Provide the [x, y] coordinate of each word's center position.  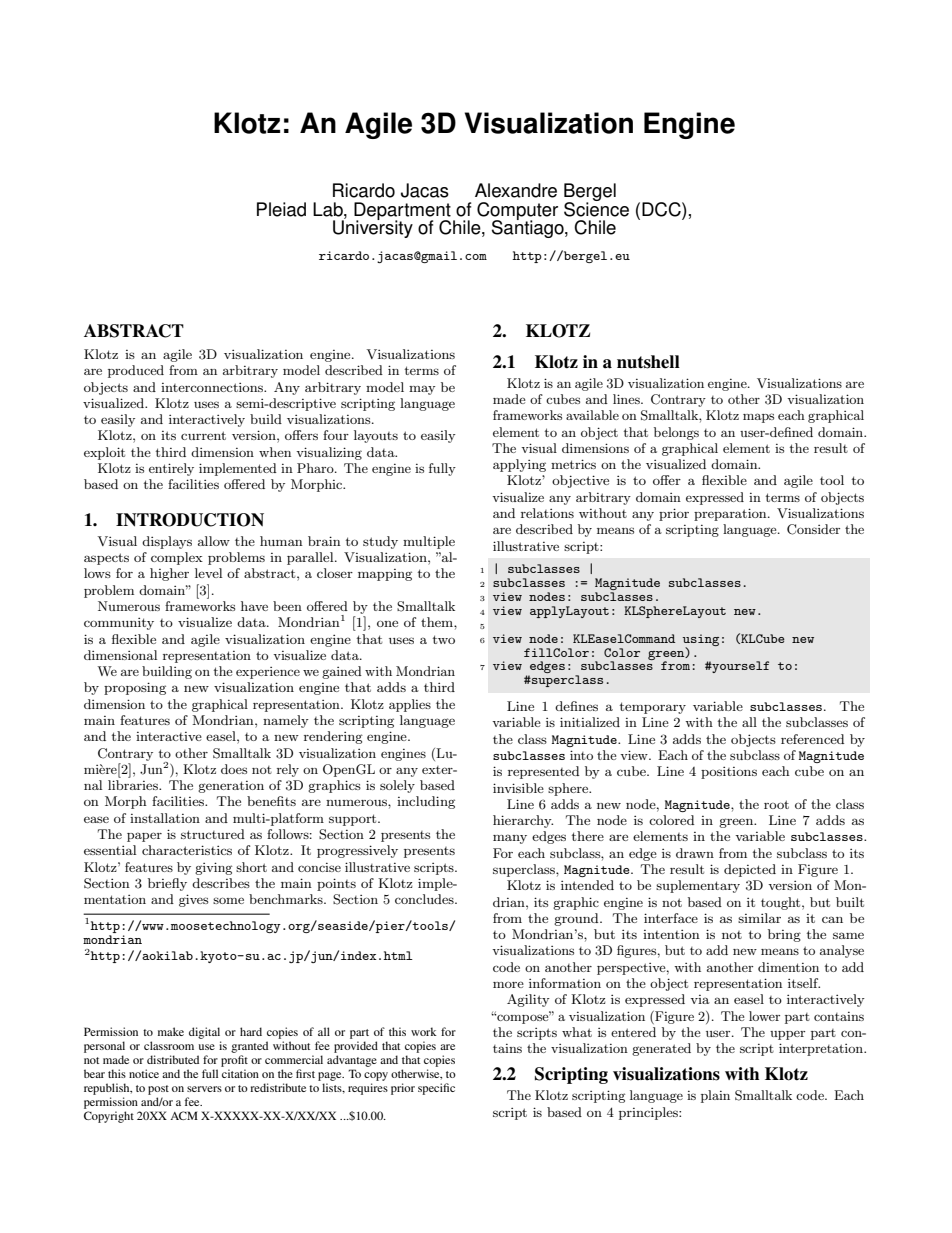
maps [758, 418]
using [700, 641]
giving [213, 868]
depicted [750, 870]
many [510, 839]
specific [436, 1089]
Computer [517, 212]
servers [204, 1089]
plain [715, 1096]
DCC [662, 209]
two [444, 639]
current [203, 435]
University [373, 228]
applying [519, 465]
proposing [135, 688]
